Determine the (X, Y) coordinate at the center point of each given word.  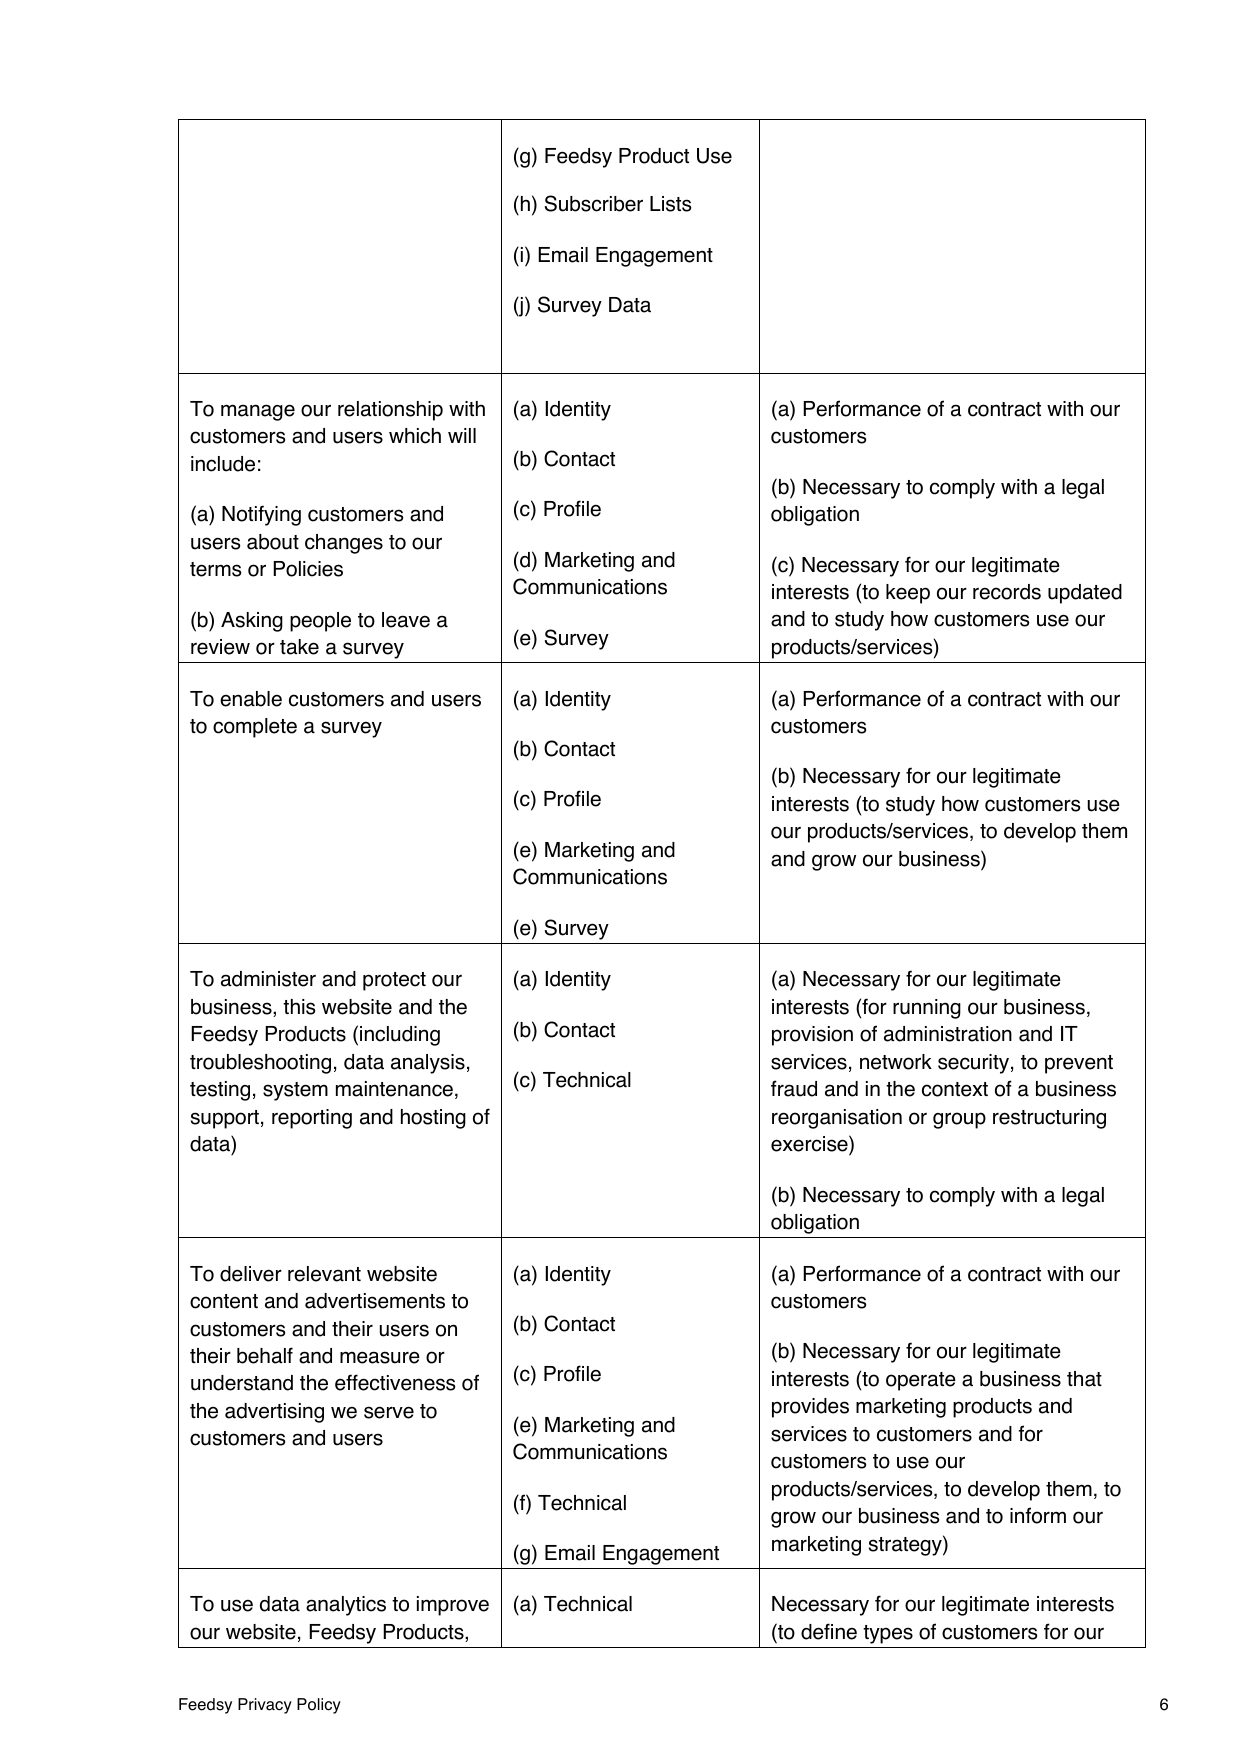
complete (255, 728)
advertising (274, 1413)
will (462, 435)
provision (812, 1036)
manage (258, 412)
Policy (319, 1706)
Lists (670, 204)
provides (810, 1408)
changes (344, 544)
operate (921, 1381)
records (1007, 592)
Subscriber (594, 203)
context (955, 1089)
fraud (794, 1088)
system (295, 1091)
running (927, 1009)
